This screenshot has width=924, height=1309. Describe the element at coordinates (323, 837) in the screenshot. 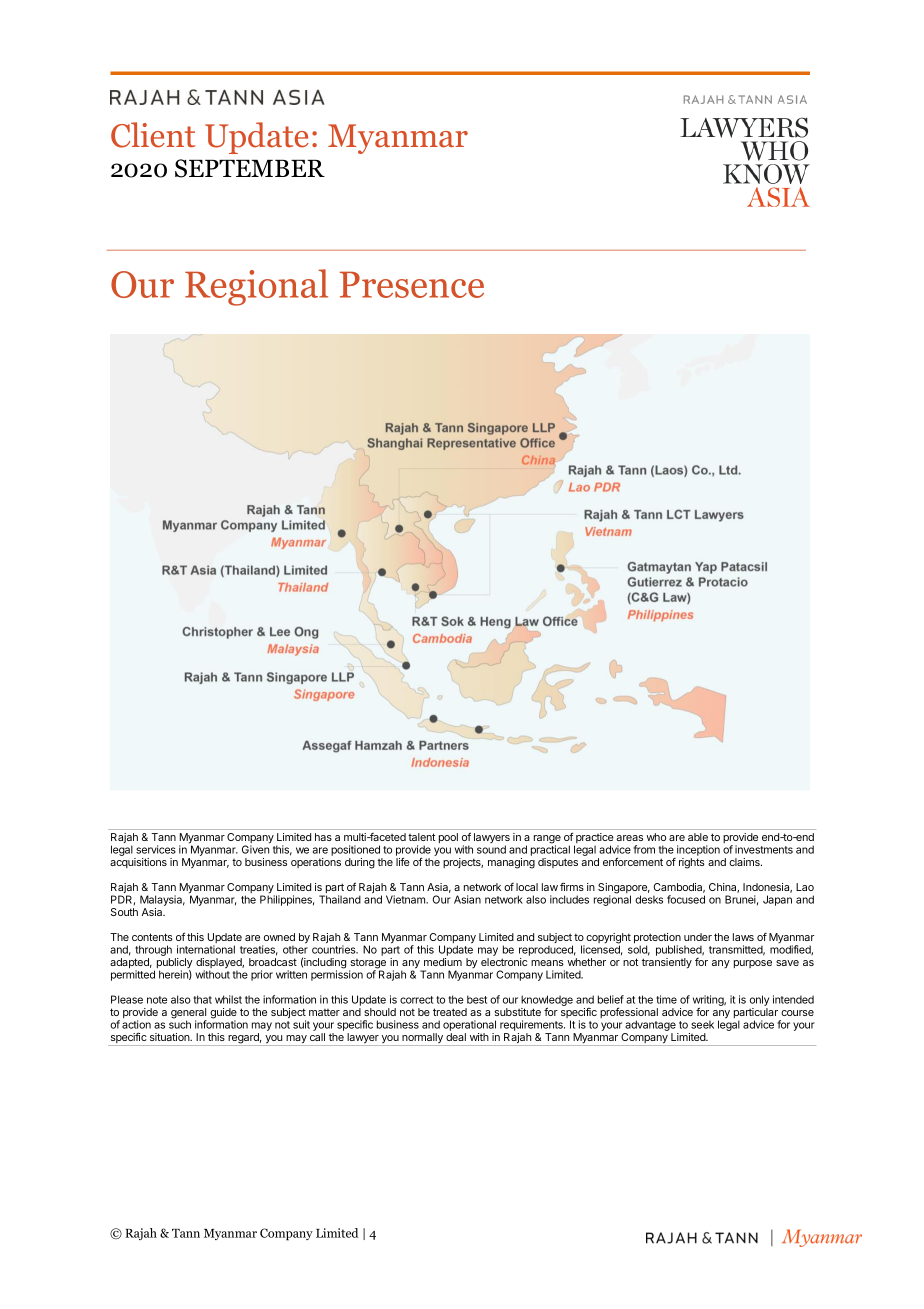

I see `has` at that location.
